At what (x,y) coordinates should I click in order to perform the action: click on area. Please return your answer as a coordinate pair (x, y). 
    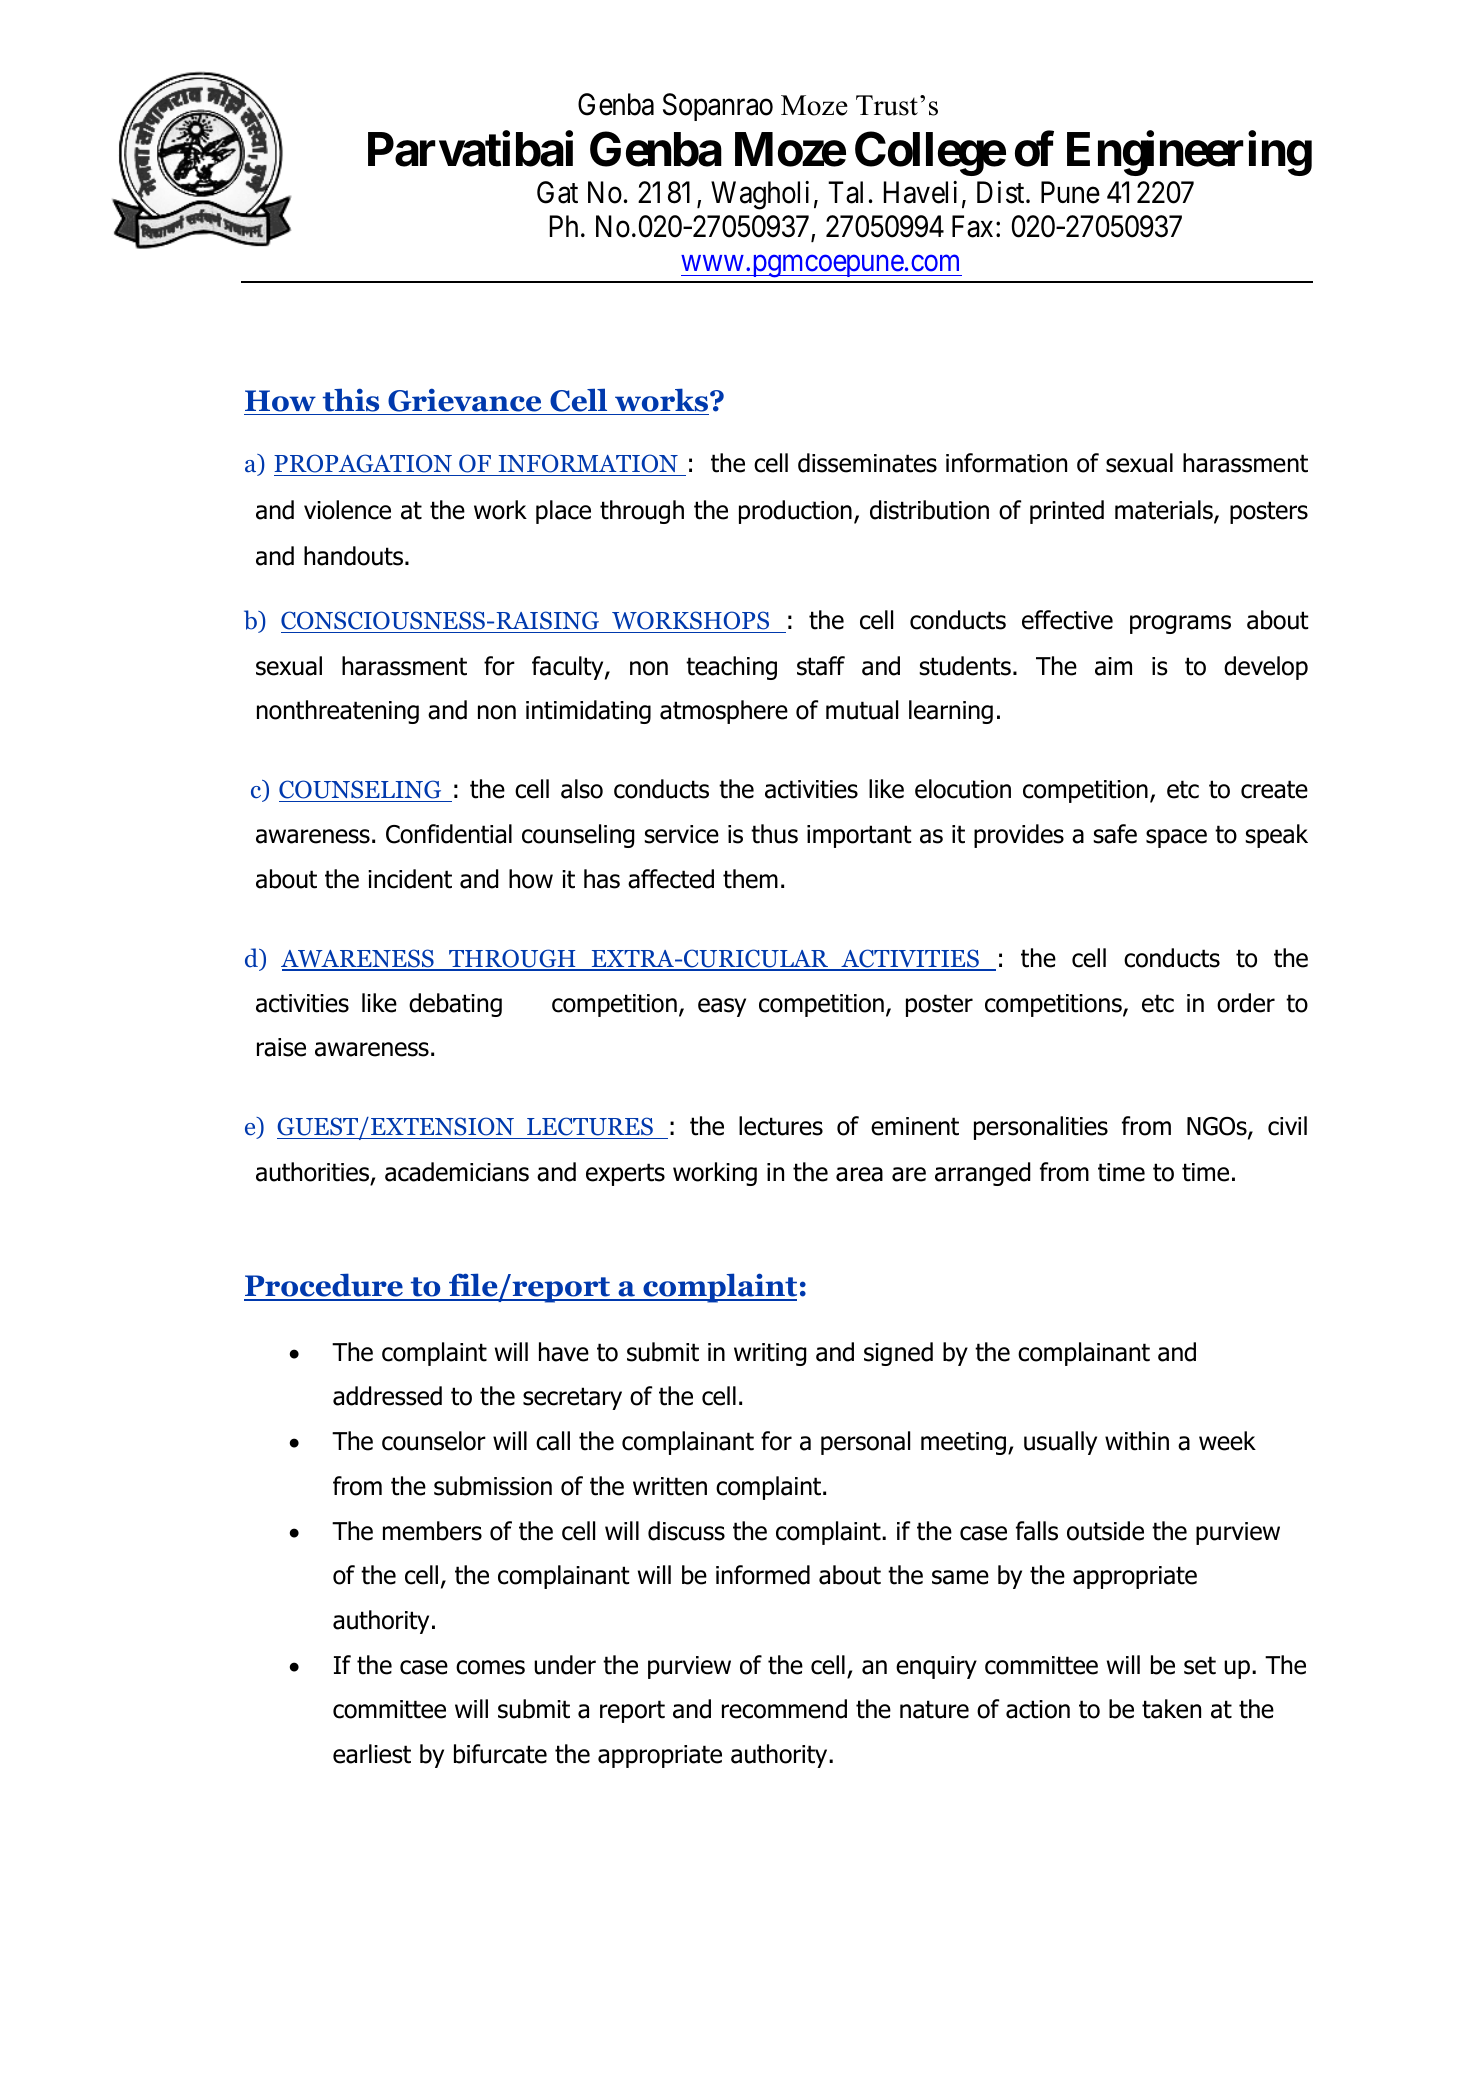
    Looking at the image, I should click on (859, 1174).
